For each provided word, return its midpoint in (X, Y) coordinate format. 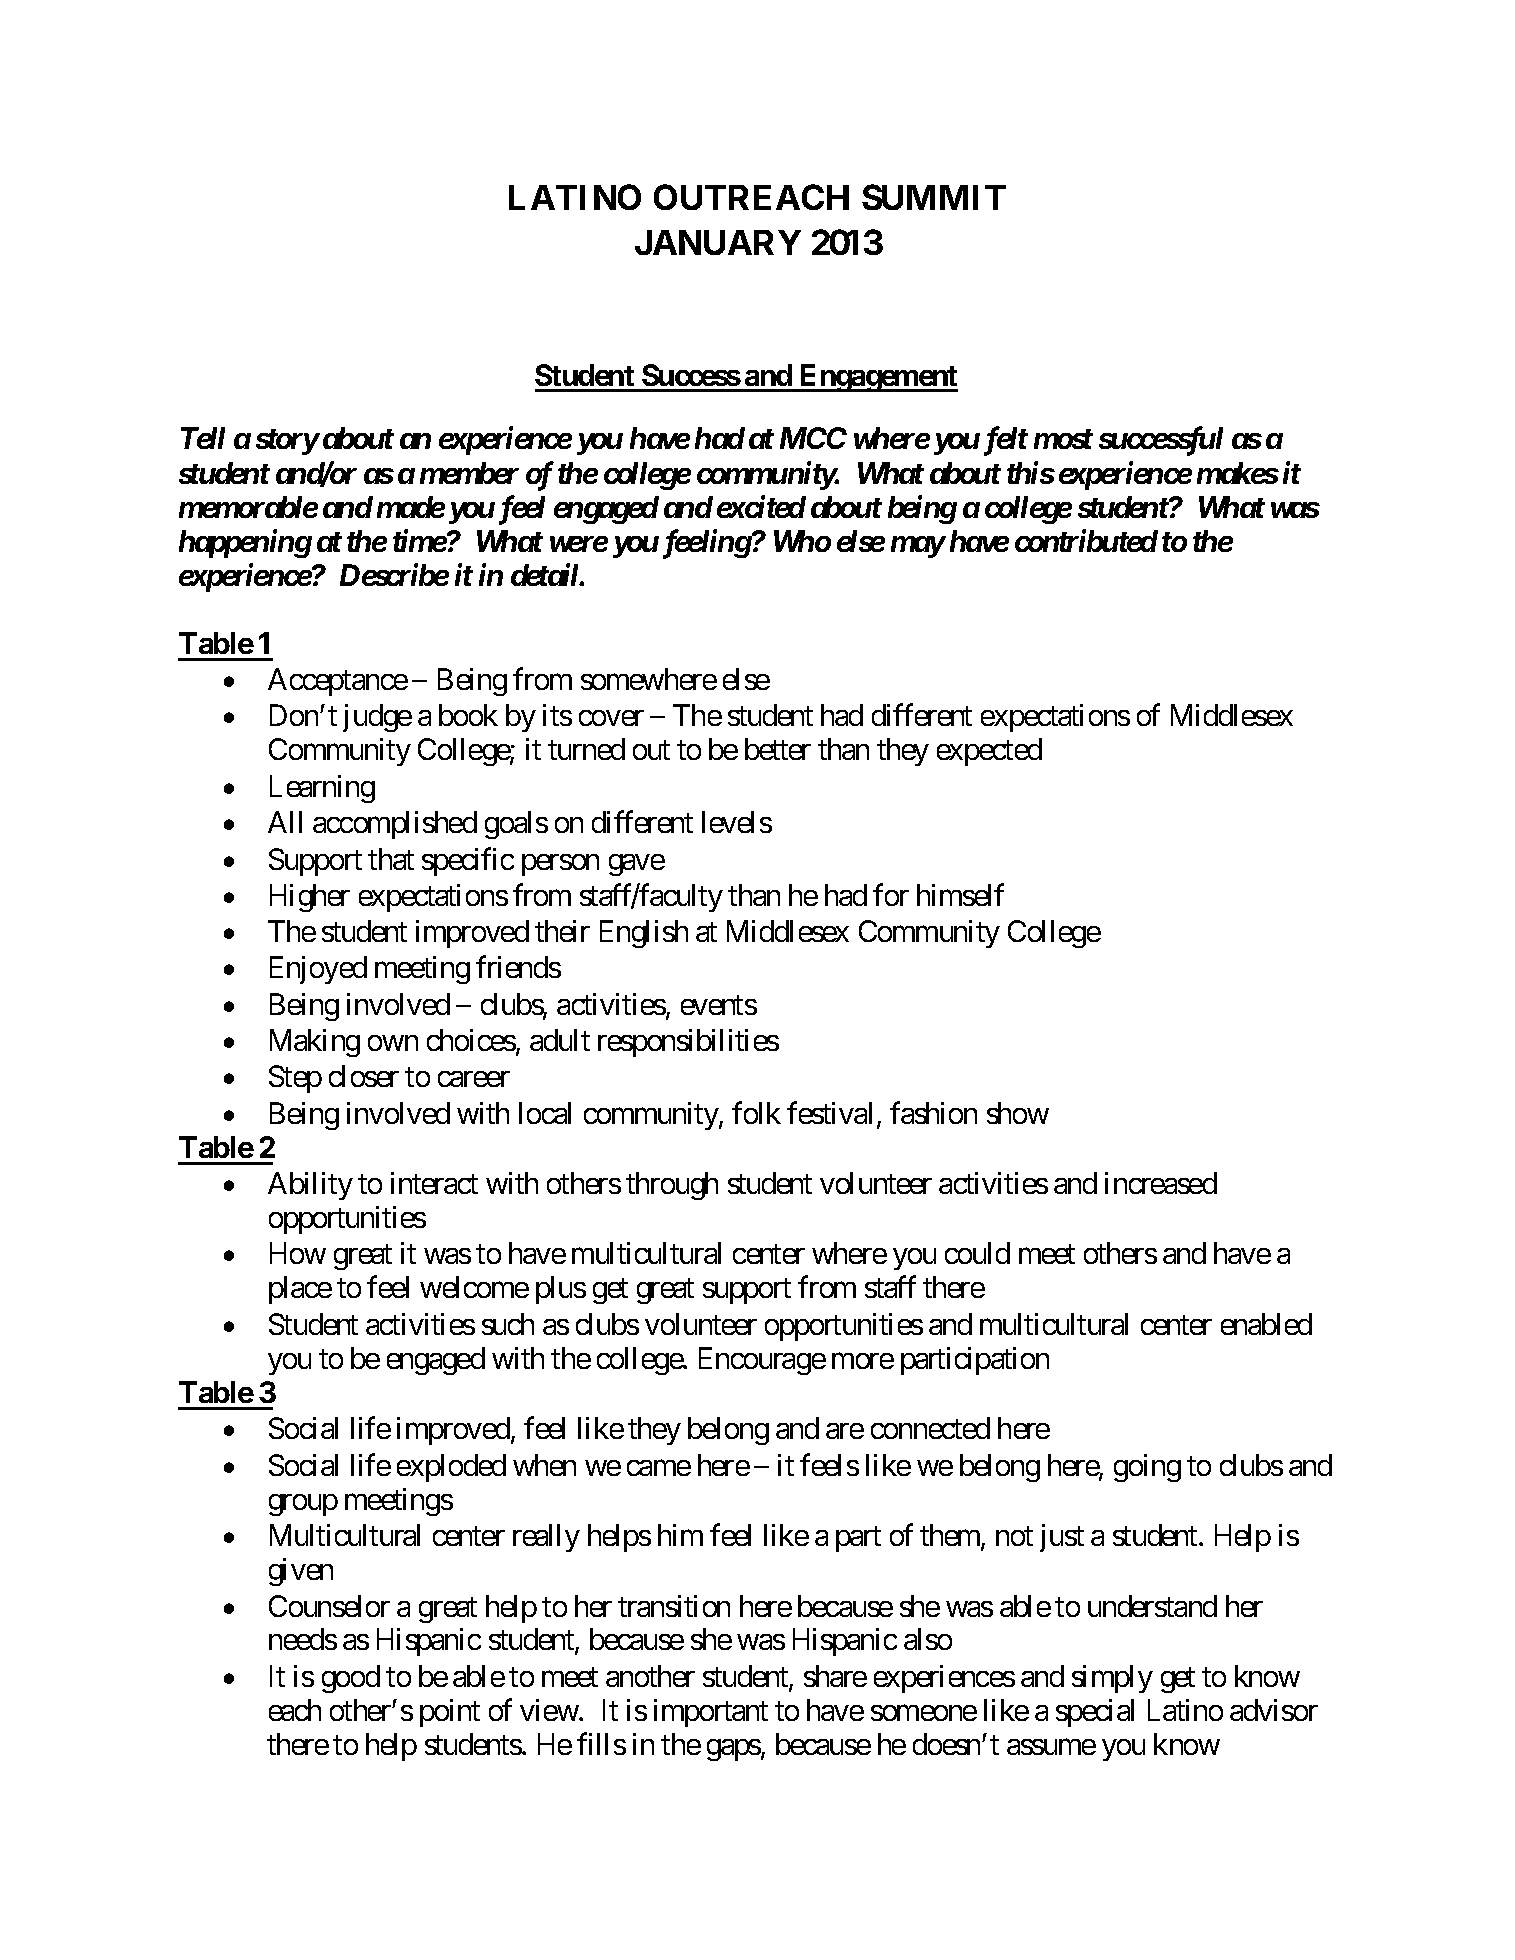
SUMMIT (934, 197)
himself (960, 895)
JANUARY (718, 242)
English (644, 934)
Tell (203, 438)
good (351, 1679)
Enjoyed (318, 970)
